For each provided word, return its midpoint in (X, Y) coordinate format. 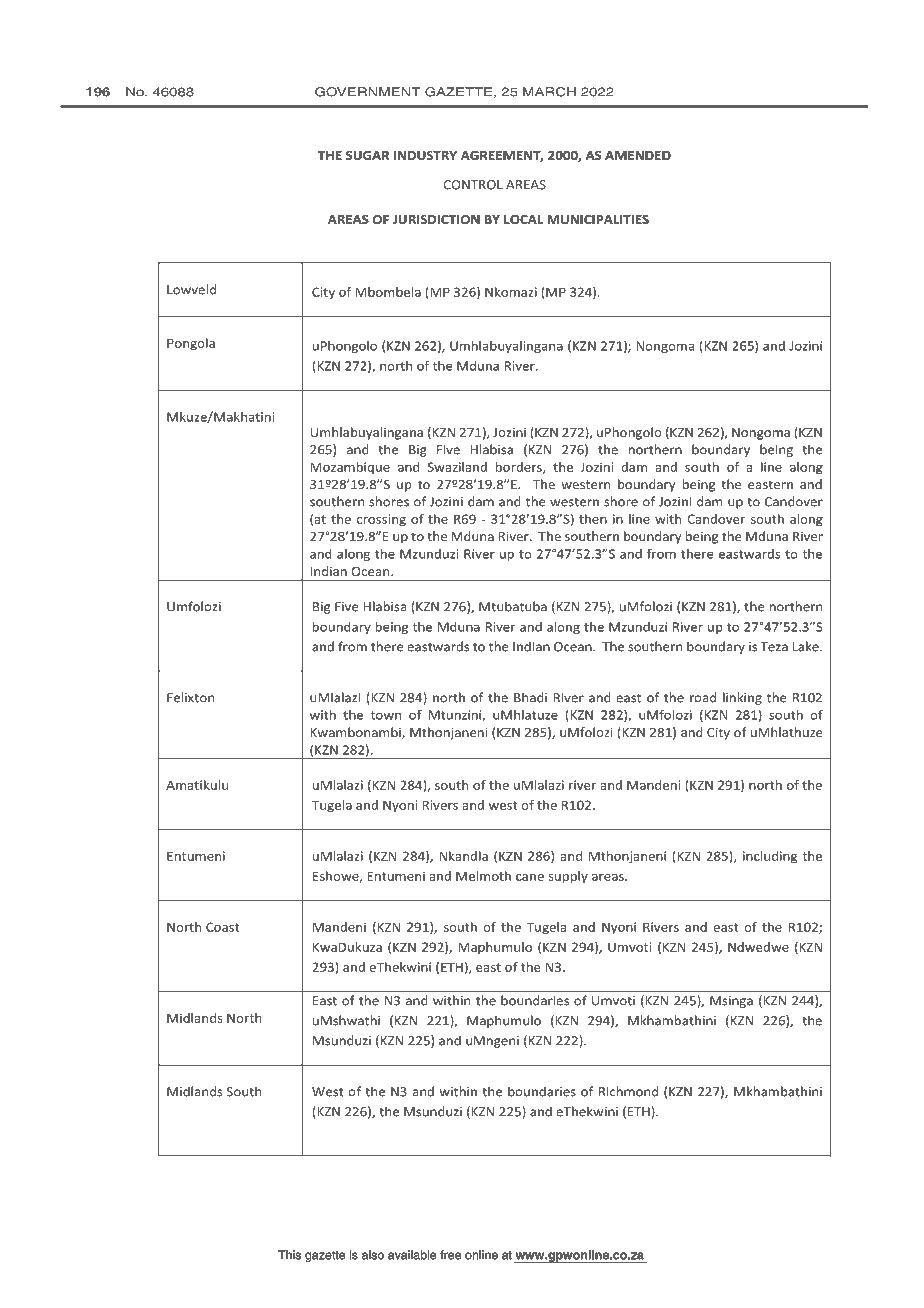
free (450, 1255)
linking (742, 698)
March (549, 92)
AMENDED (638, 155)
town (386, 715)
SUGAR (367, 155)
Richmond (628, 1091)
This (289, 1255)
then (593, 519)
